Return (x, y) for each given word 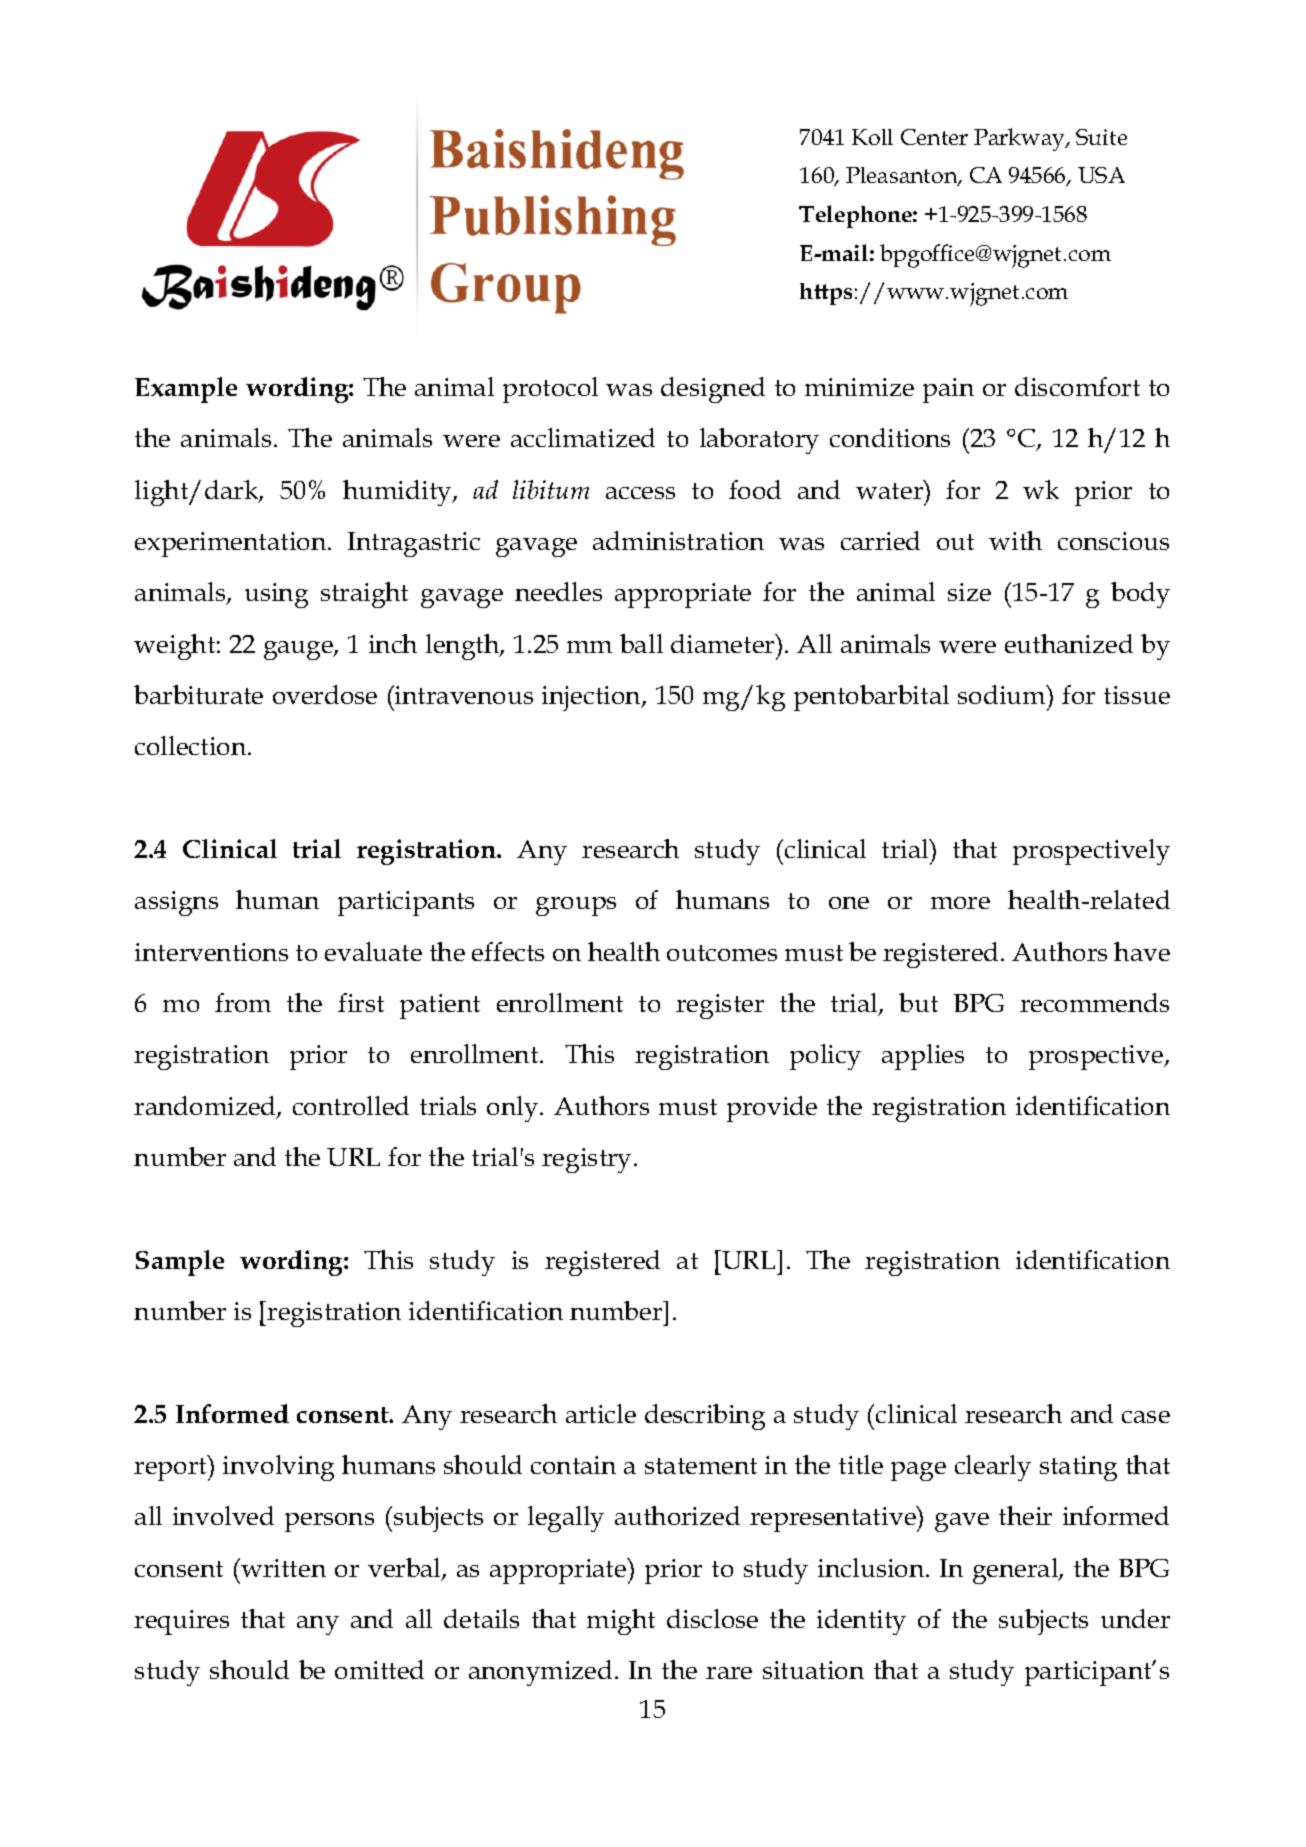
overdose (325, 694)
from (243, 1002)
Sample (180, 1263)
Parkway (1020, 139)
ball (641, 643)
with (1015, 540)
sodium (1003, 694)
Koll (872, 137)
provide (772, 1109)
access (640, 493)
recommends (1094, 1002)
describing (705, 1417)
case (1146, 1417)
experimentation (232, 544)
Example (186, 390)
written (282, 1567)
